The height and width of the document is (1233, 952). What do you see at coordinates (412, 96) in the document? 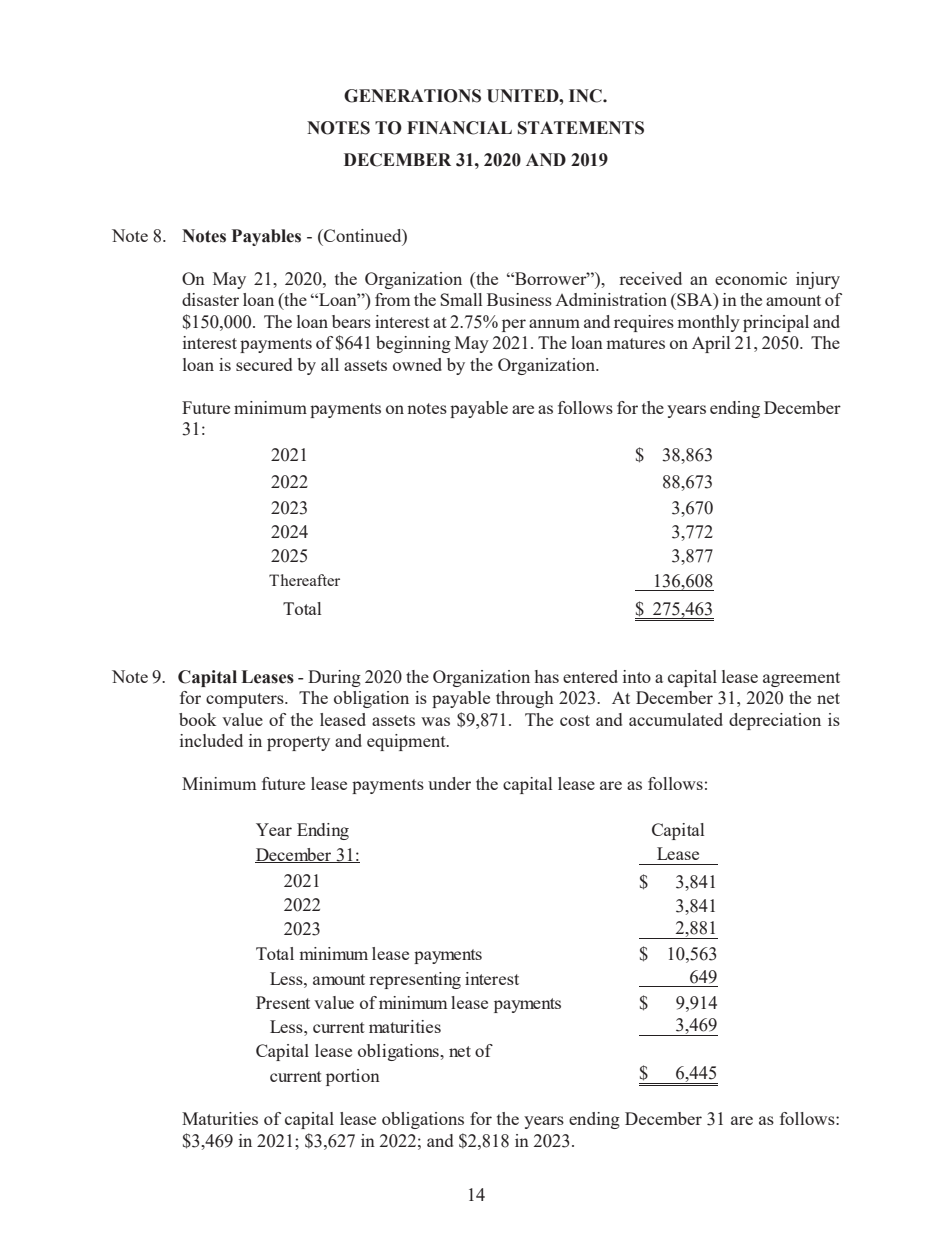
I see `GENERATIONS` at bounding box center [412, 96].
